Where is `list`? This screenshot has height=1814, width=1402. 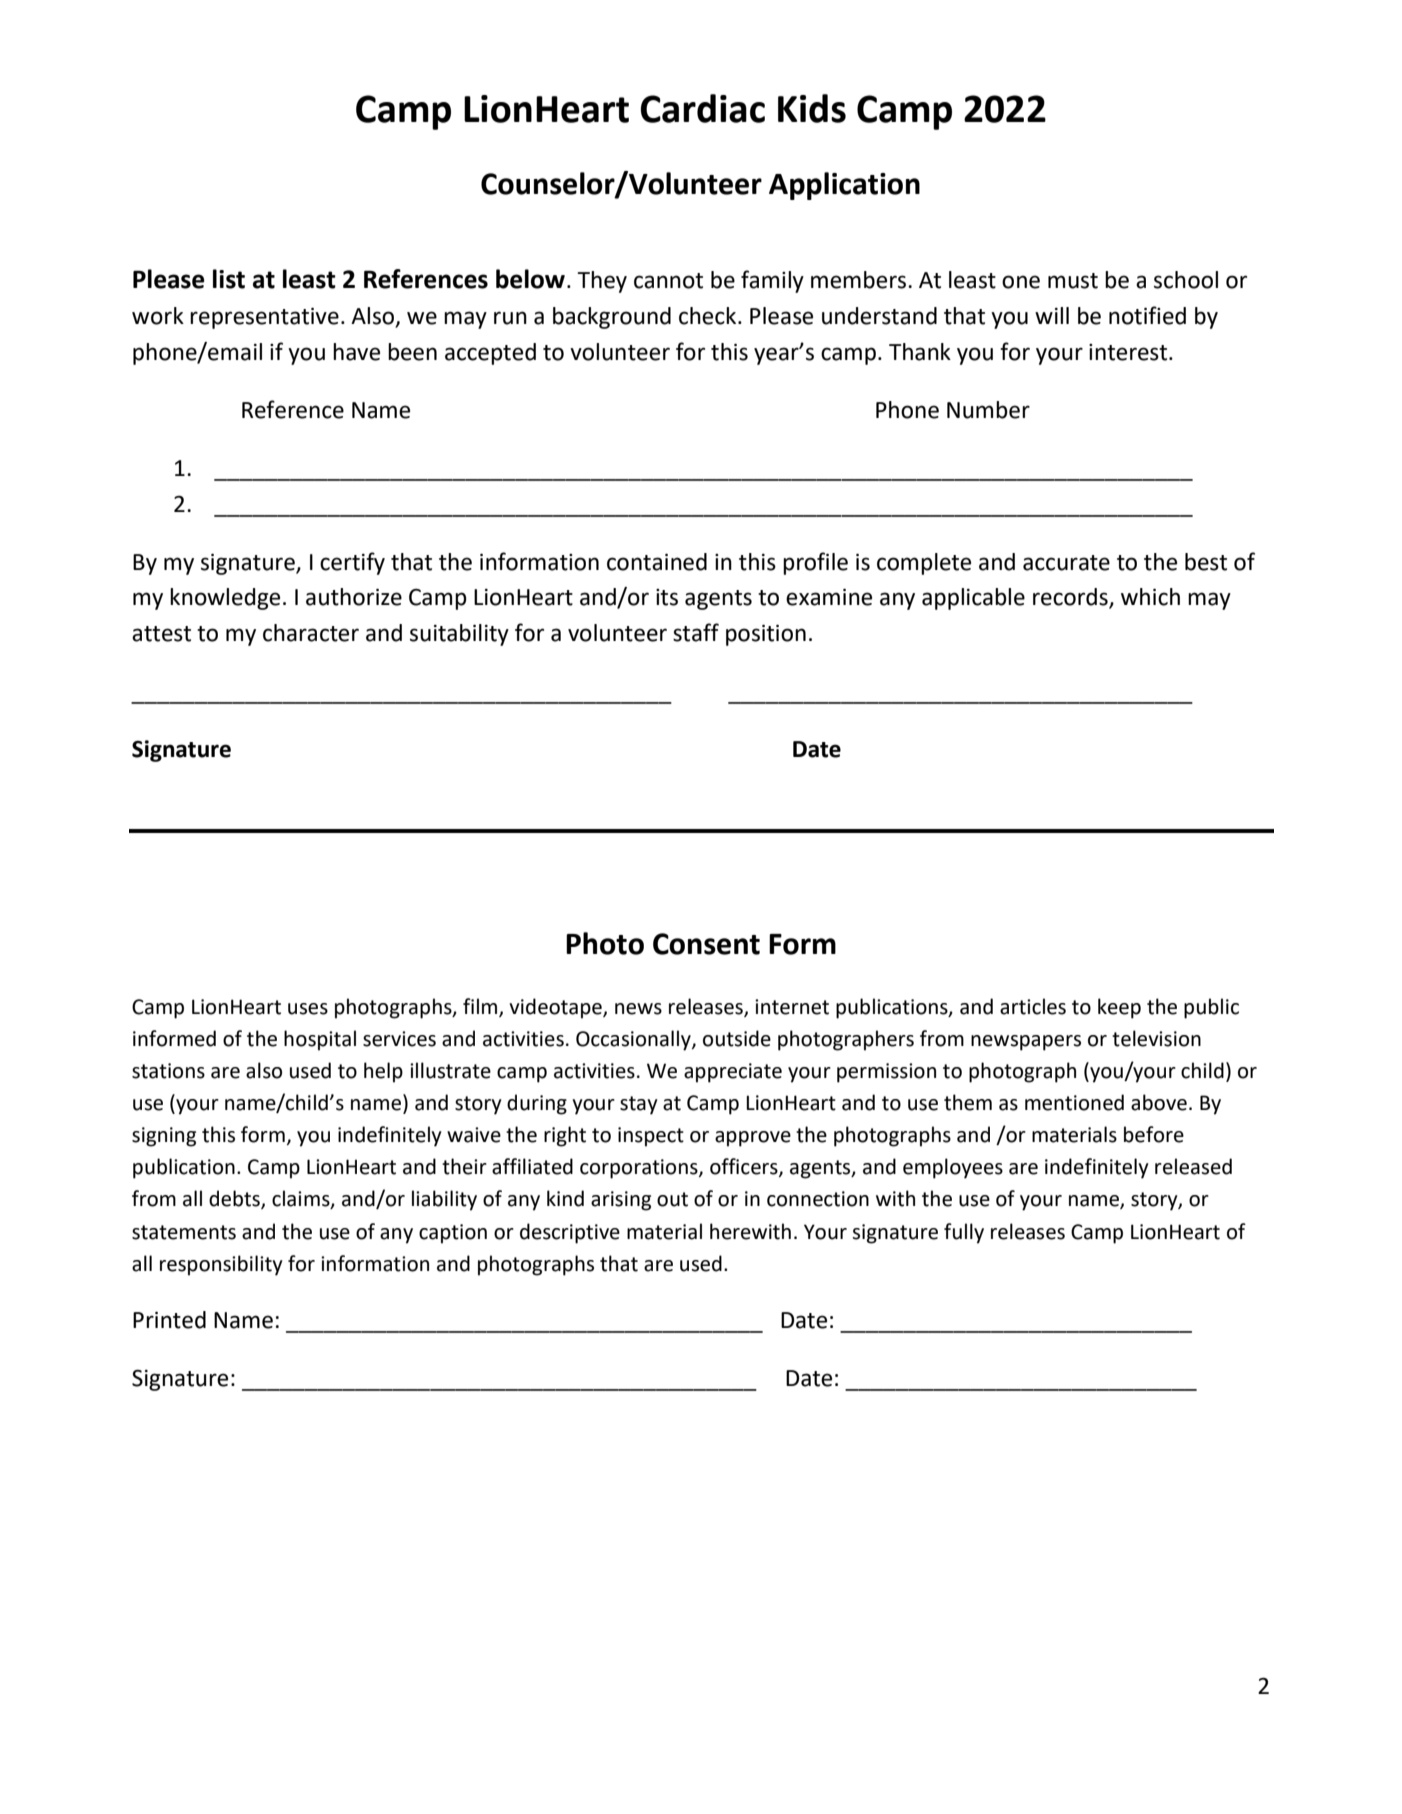 list is located at coordinates (229, 279).
